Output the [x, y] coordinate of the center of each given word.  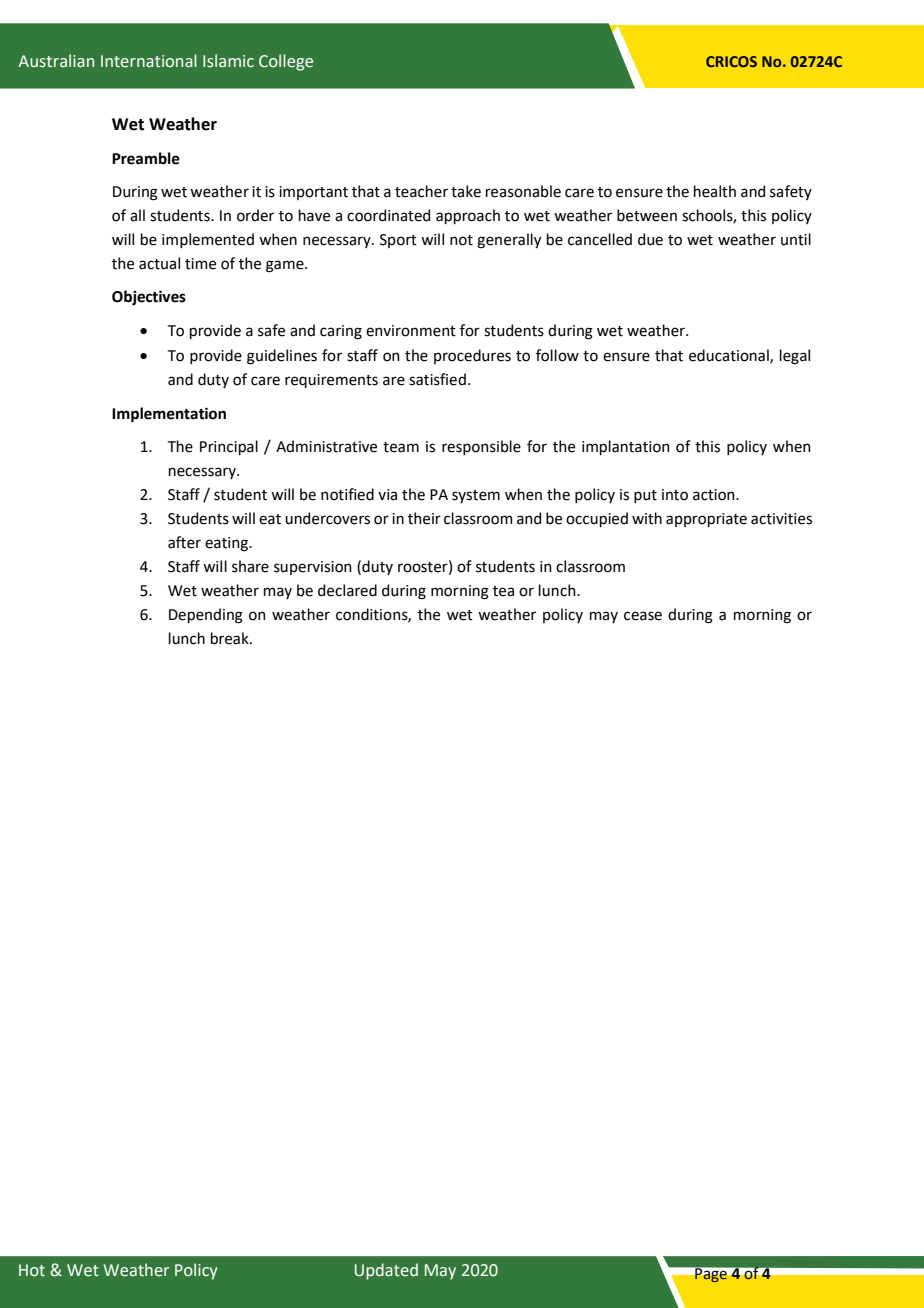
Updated [386, 1271]
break [231, 638]
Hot [32, 1270]
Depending [206, 616]
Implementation [169, 415]
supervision [313, 568]
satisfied [437, 379]
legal [795, 357]
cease [643, 616]
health [715, 191]
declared [347, 590]
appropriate [706, 520]
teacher [421, 191]
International [149, 61]
